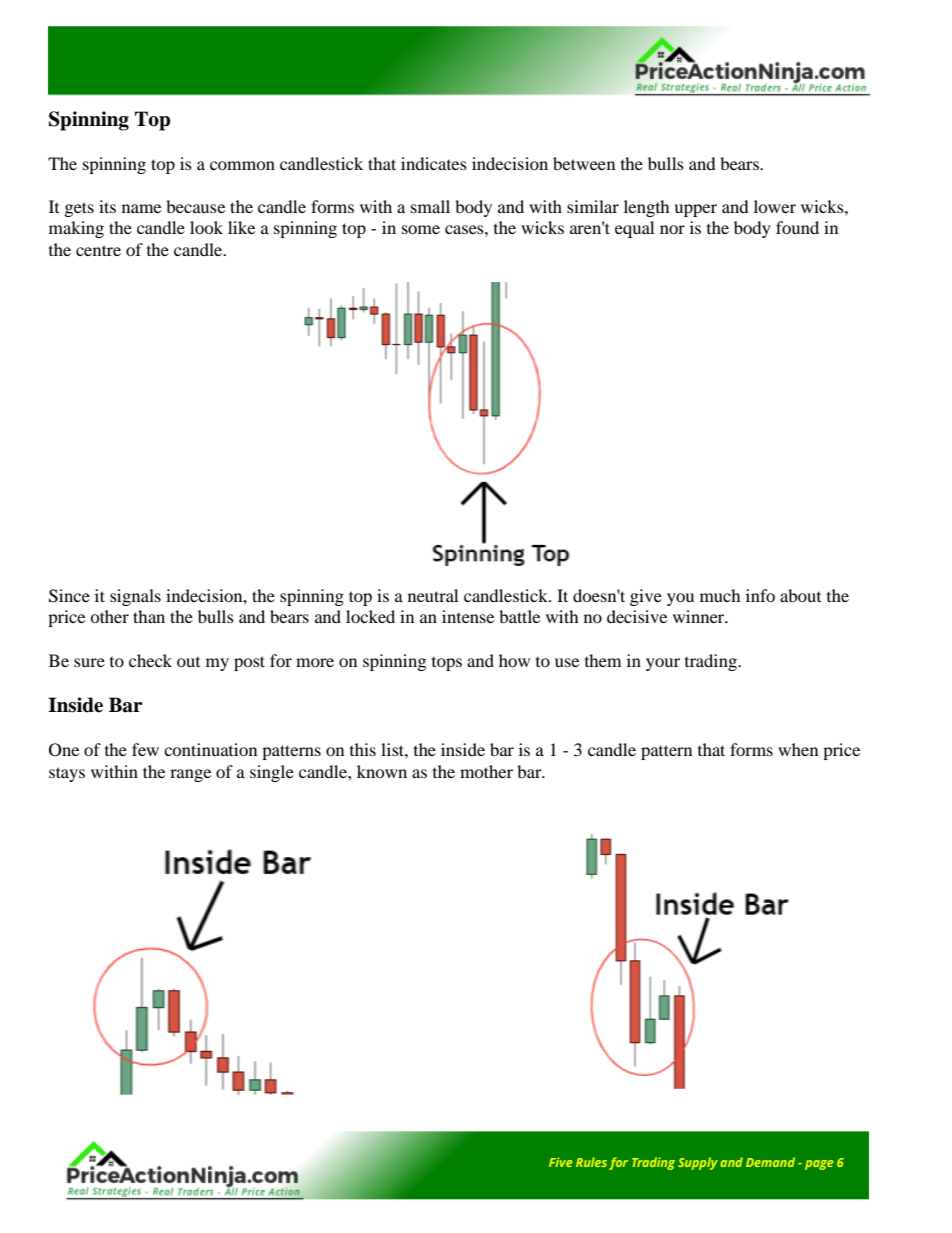  Describe the element at coordinates (798, 749) in the screenshot. I see `when` at that location.
